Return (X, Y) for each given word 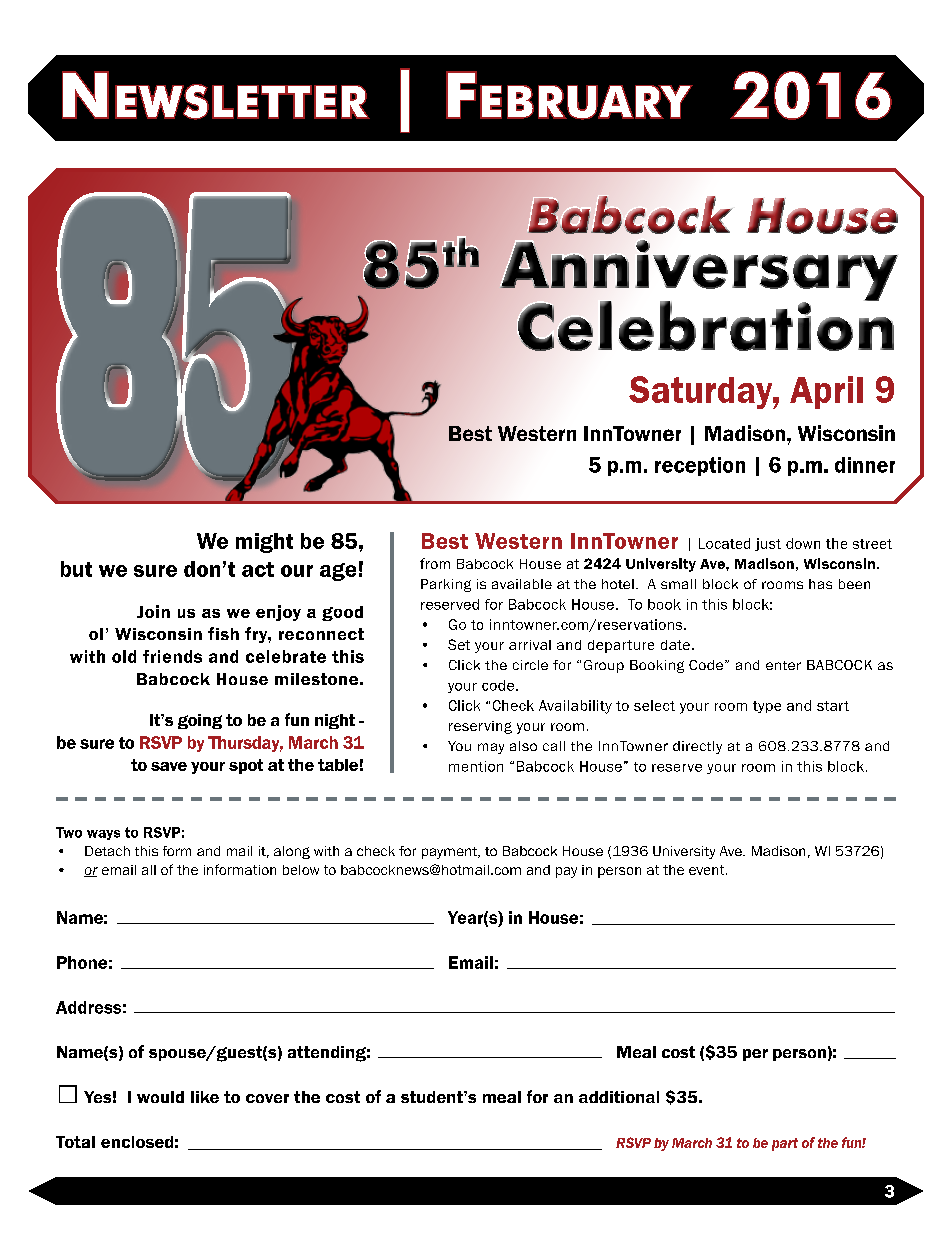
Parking (446, 585)
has (820, 584)
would (160, 1097)
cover (267, 1098)
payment (451, 853)
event (708, 870)
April (826, 392)
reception (700, 466)
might (264, 543)
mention (476, 766)
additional (619, 1097)
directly (697, 747)
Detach (107, 851)
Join (153, 611)
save (169, 766)
